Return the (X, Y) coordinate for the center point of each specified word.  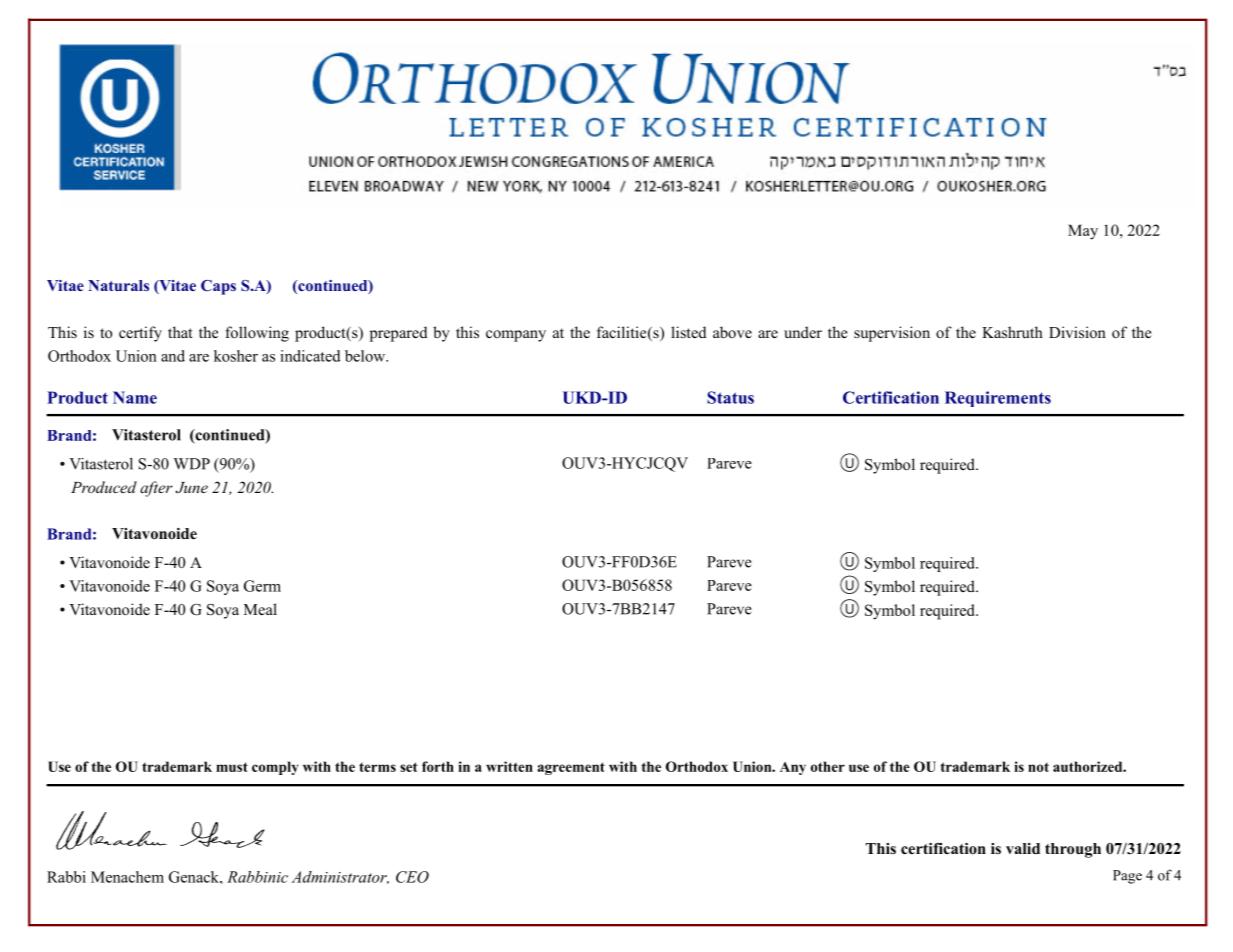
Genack (195, 877)
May (1083, 232)
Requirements (998, 399)
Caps (218, 287)
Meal (260, 609)
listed (688, 332)
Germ (262, 586)
